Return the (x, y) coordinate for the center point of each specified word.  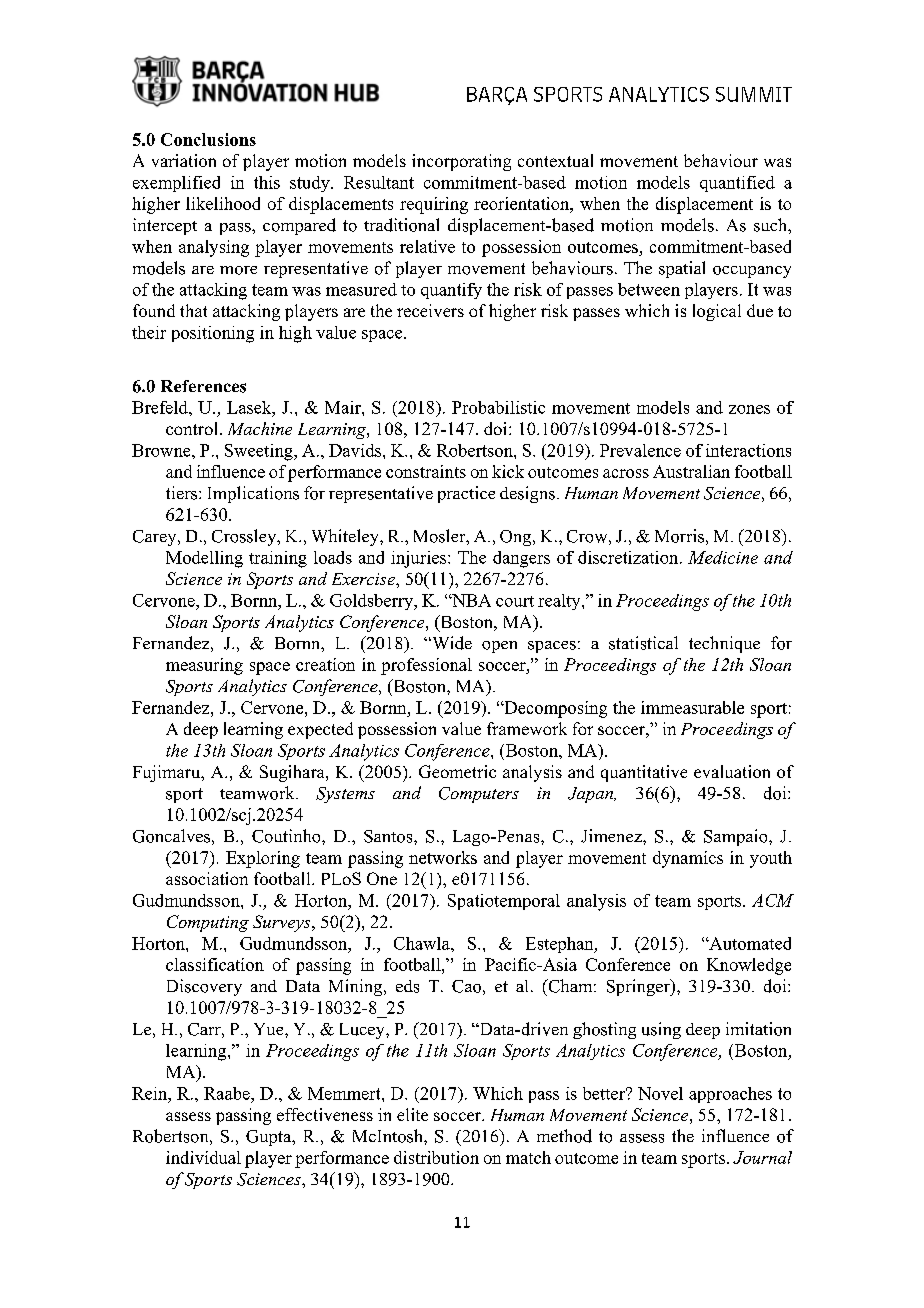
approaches (730, 1095)
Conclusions (208, 139)
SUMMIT (754, 94)
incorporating (461, 162)
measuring (204, 666)
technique (724, 644)
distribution (436, 1157)
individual (203, 1157)
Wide (451, 643)
